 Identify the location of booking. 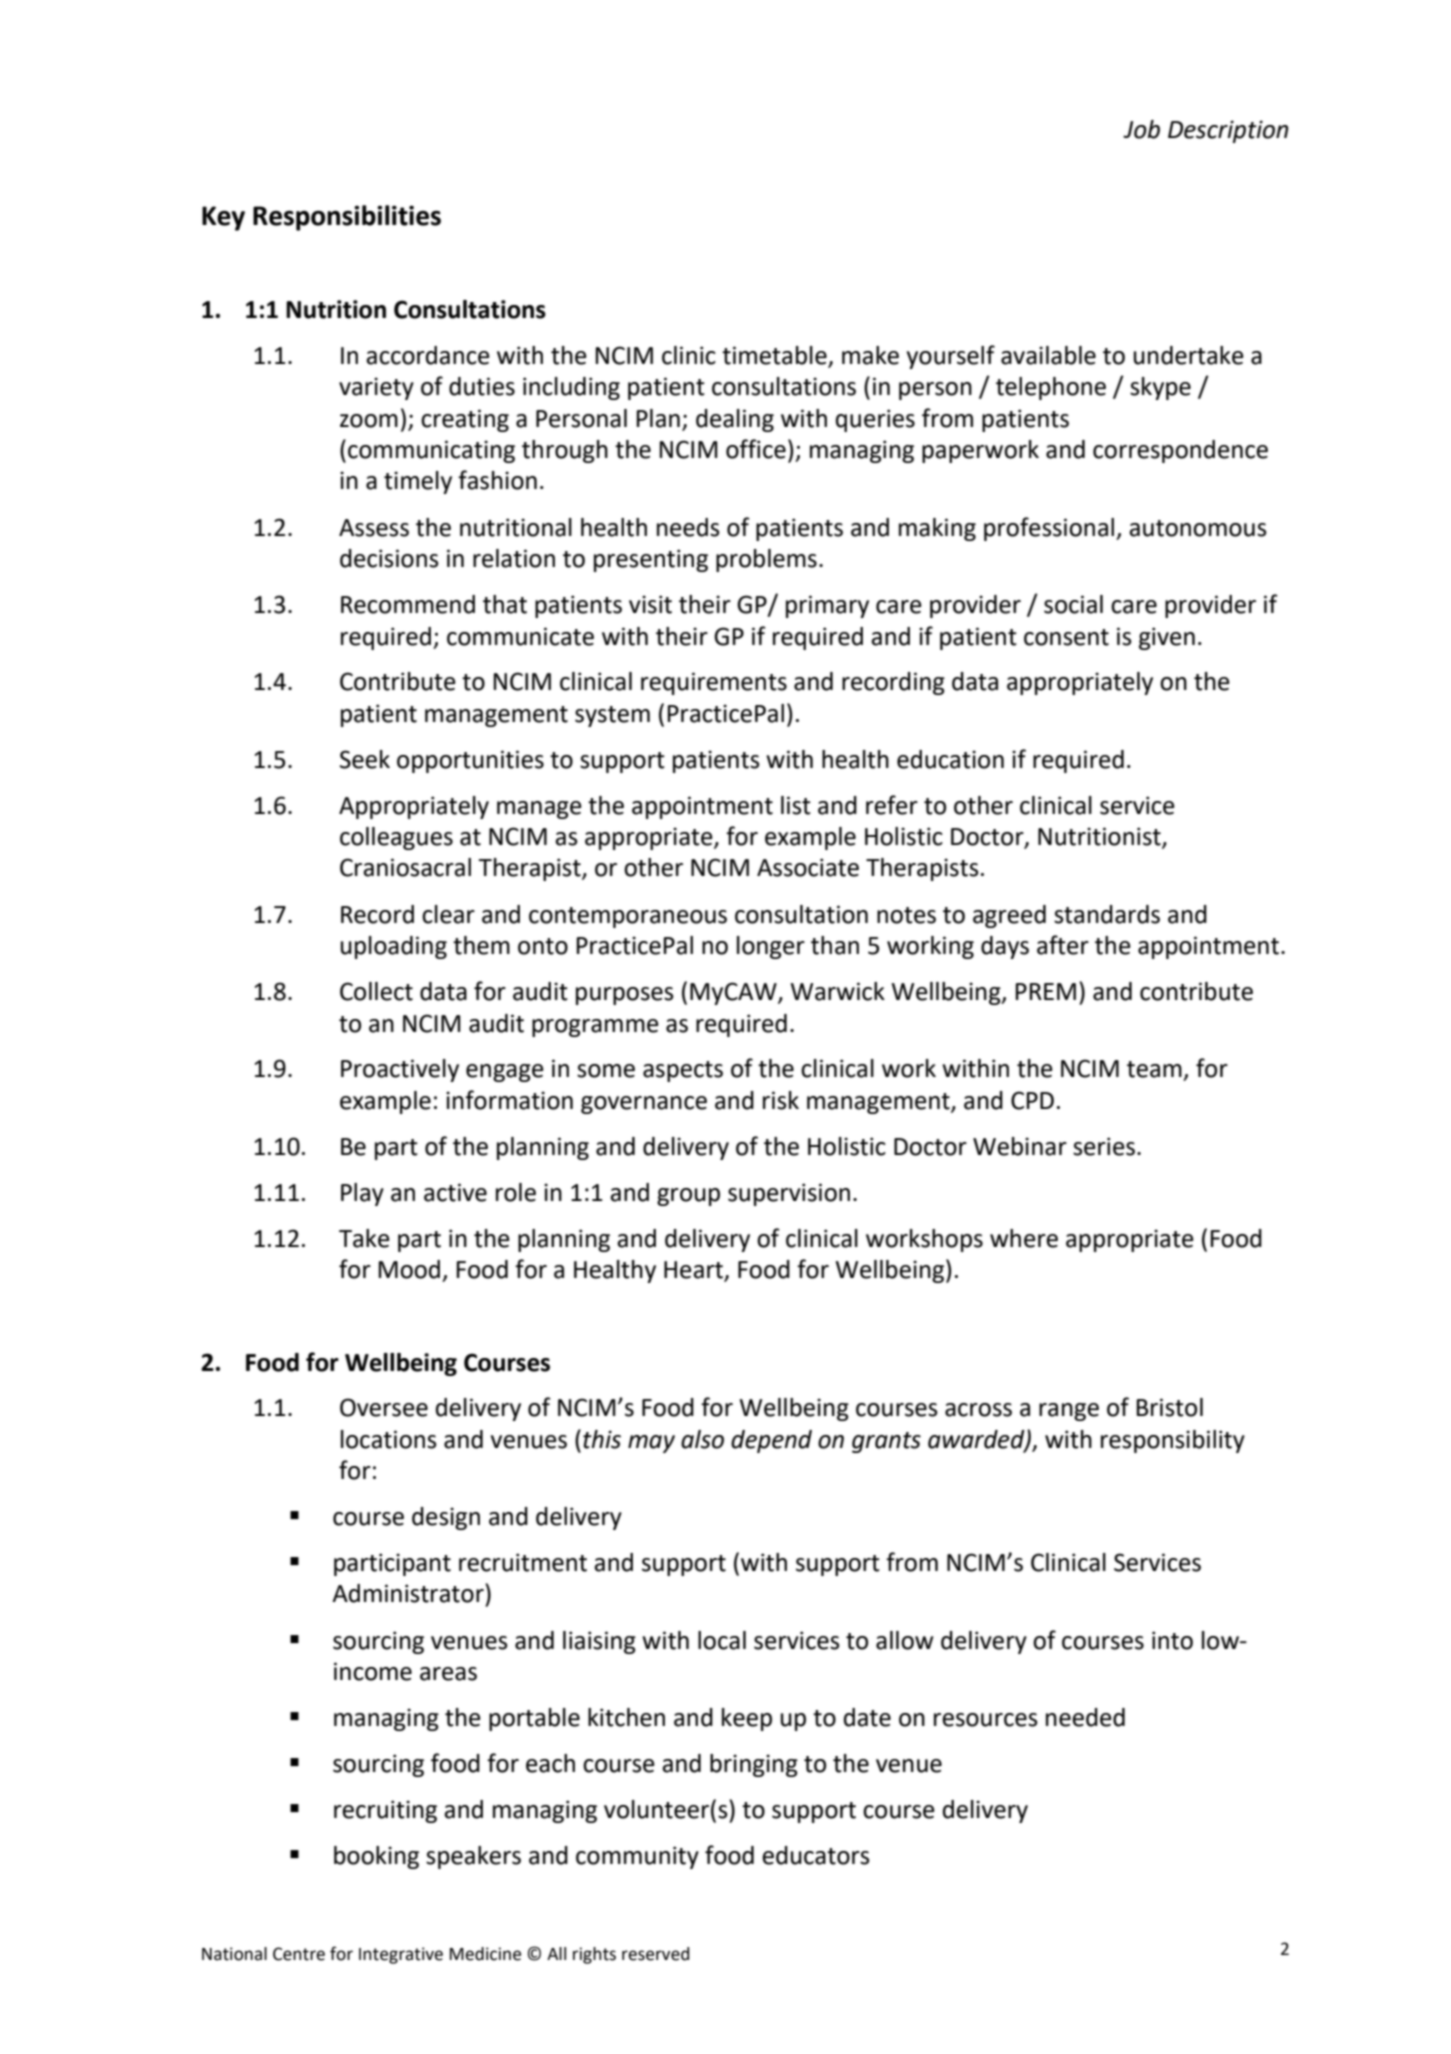
(376, 1857).
